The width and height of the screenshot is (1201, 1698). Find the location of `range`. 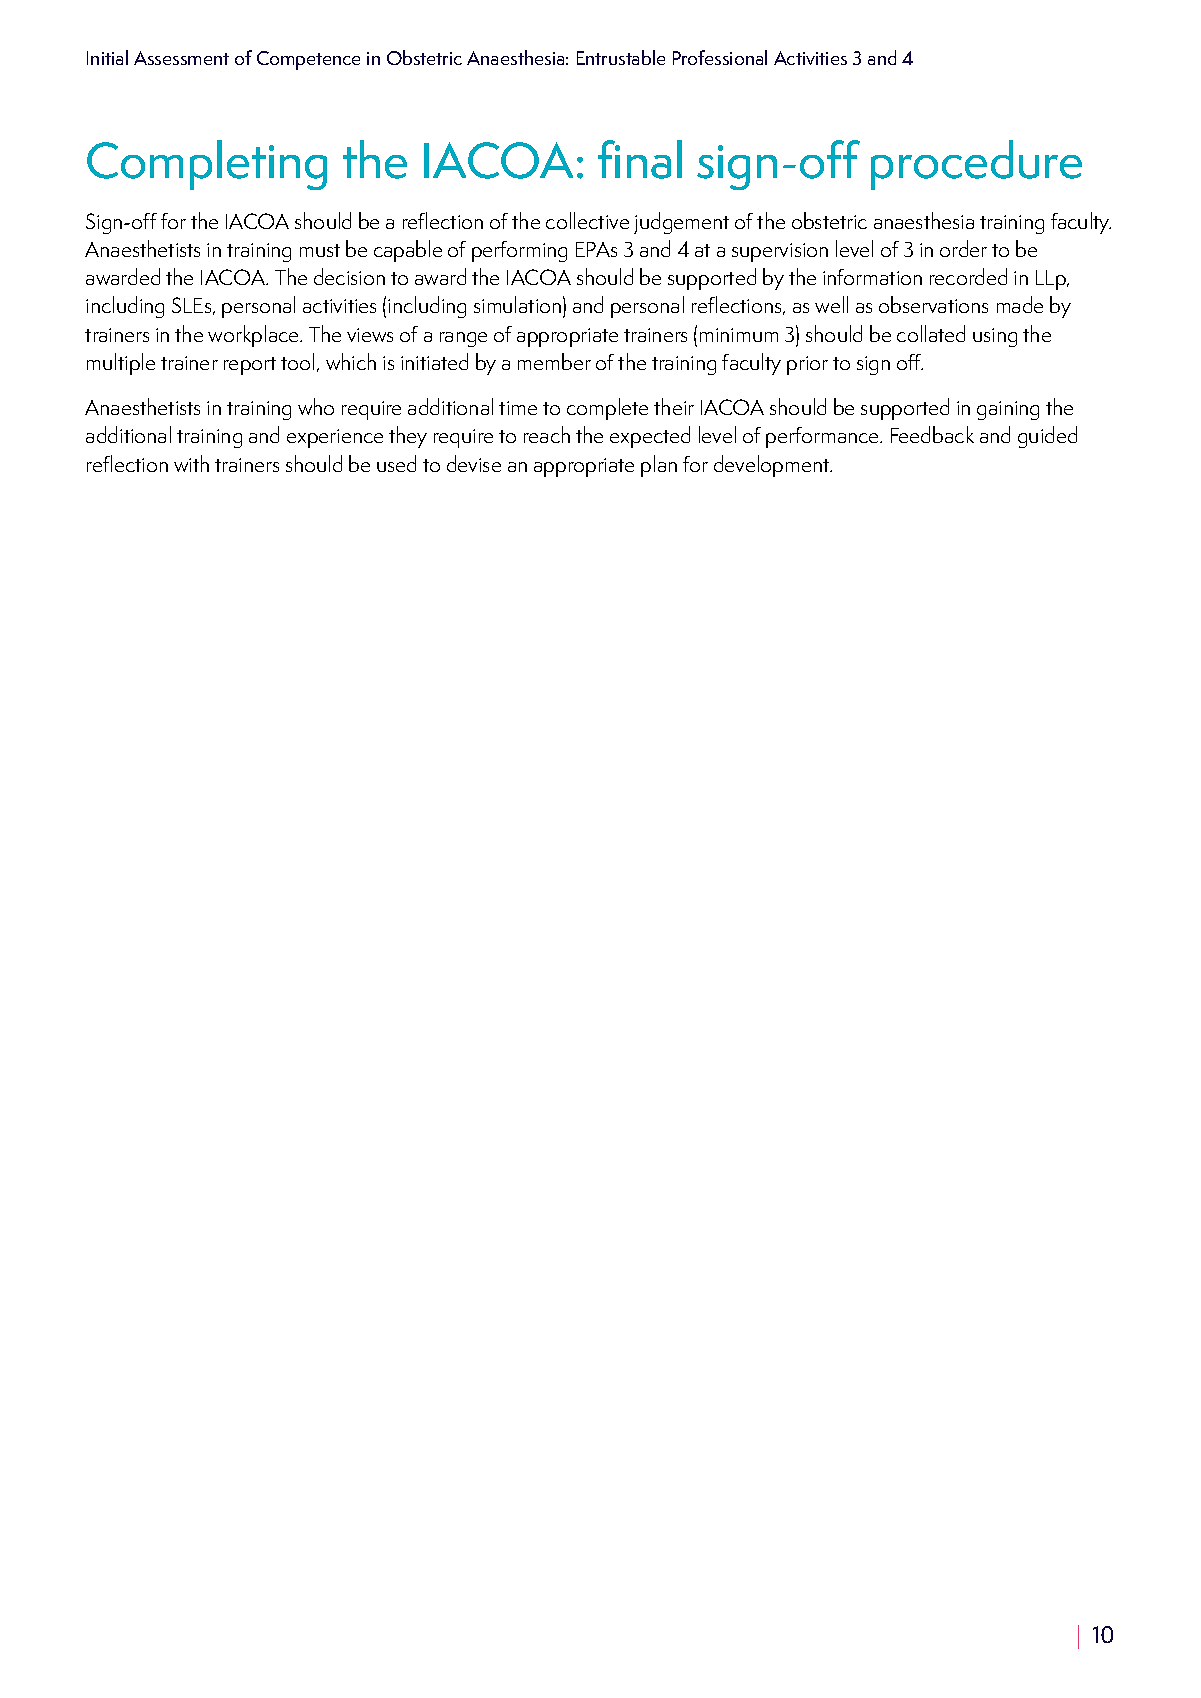

range is located at coordinates (463, 339).
